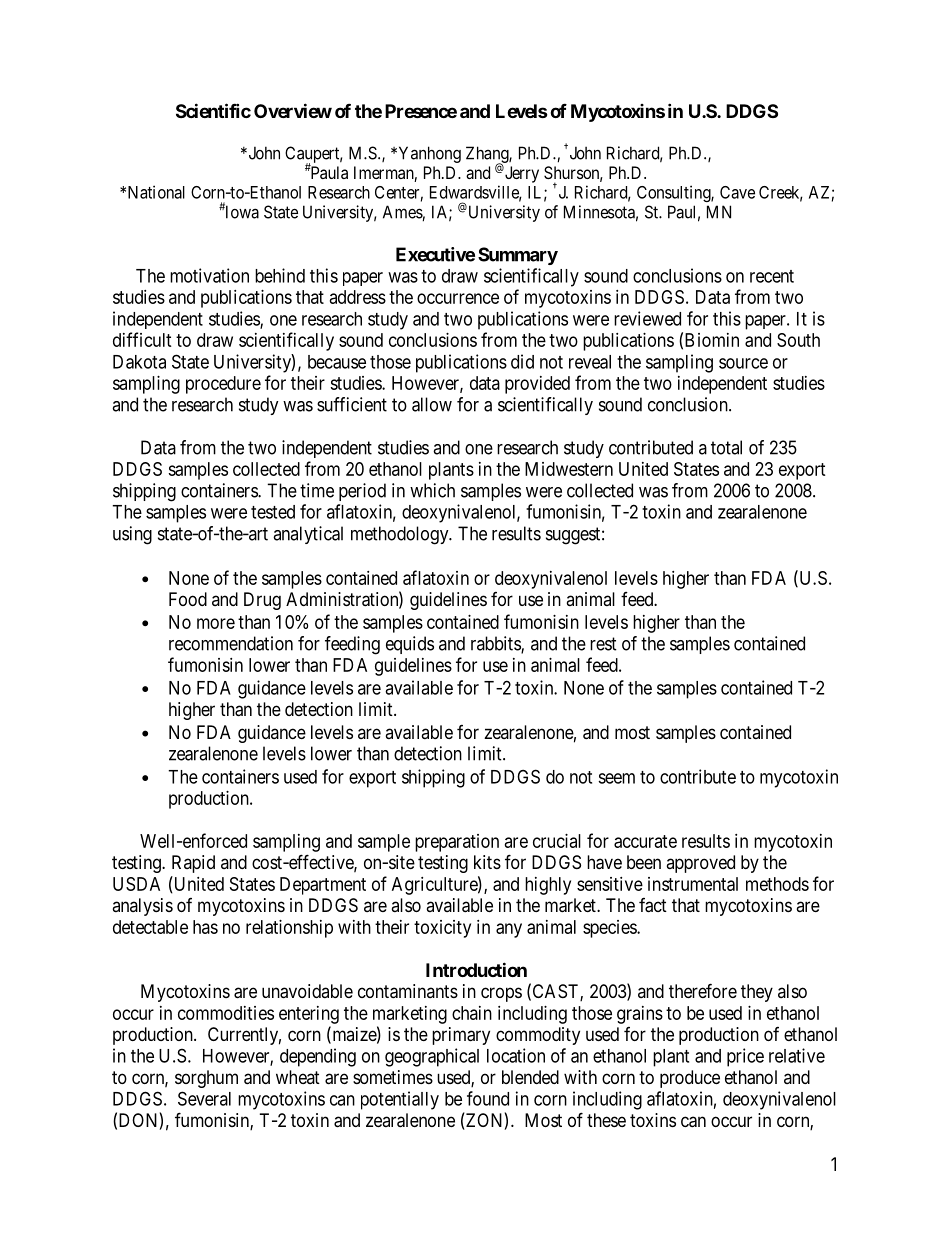 The width and height of the screenshot is (952, 1233). I want to click on Cave, so click(737, 192).
